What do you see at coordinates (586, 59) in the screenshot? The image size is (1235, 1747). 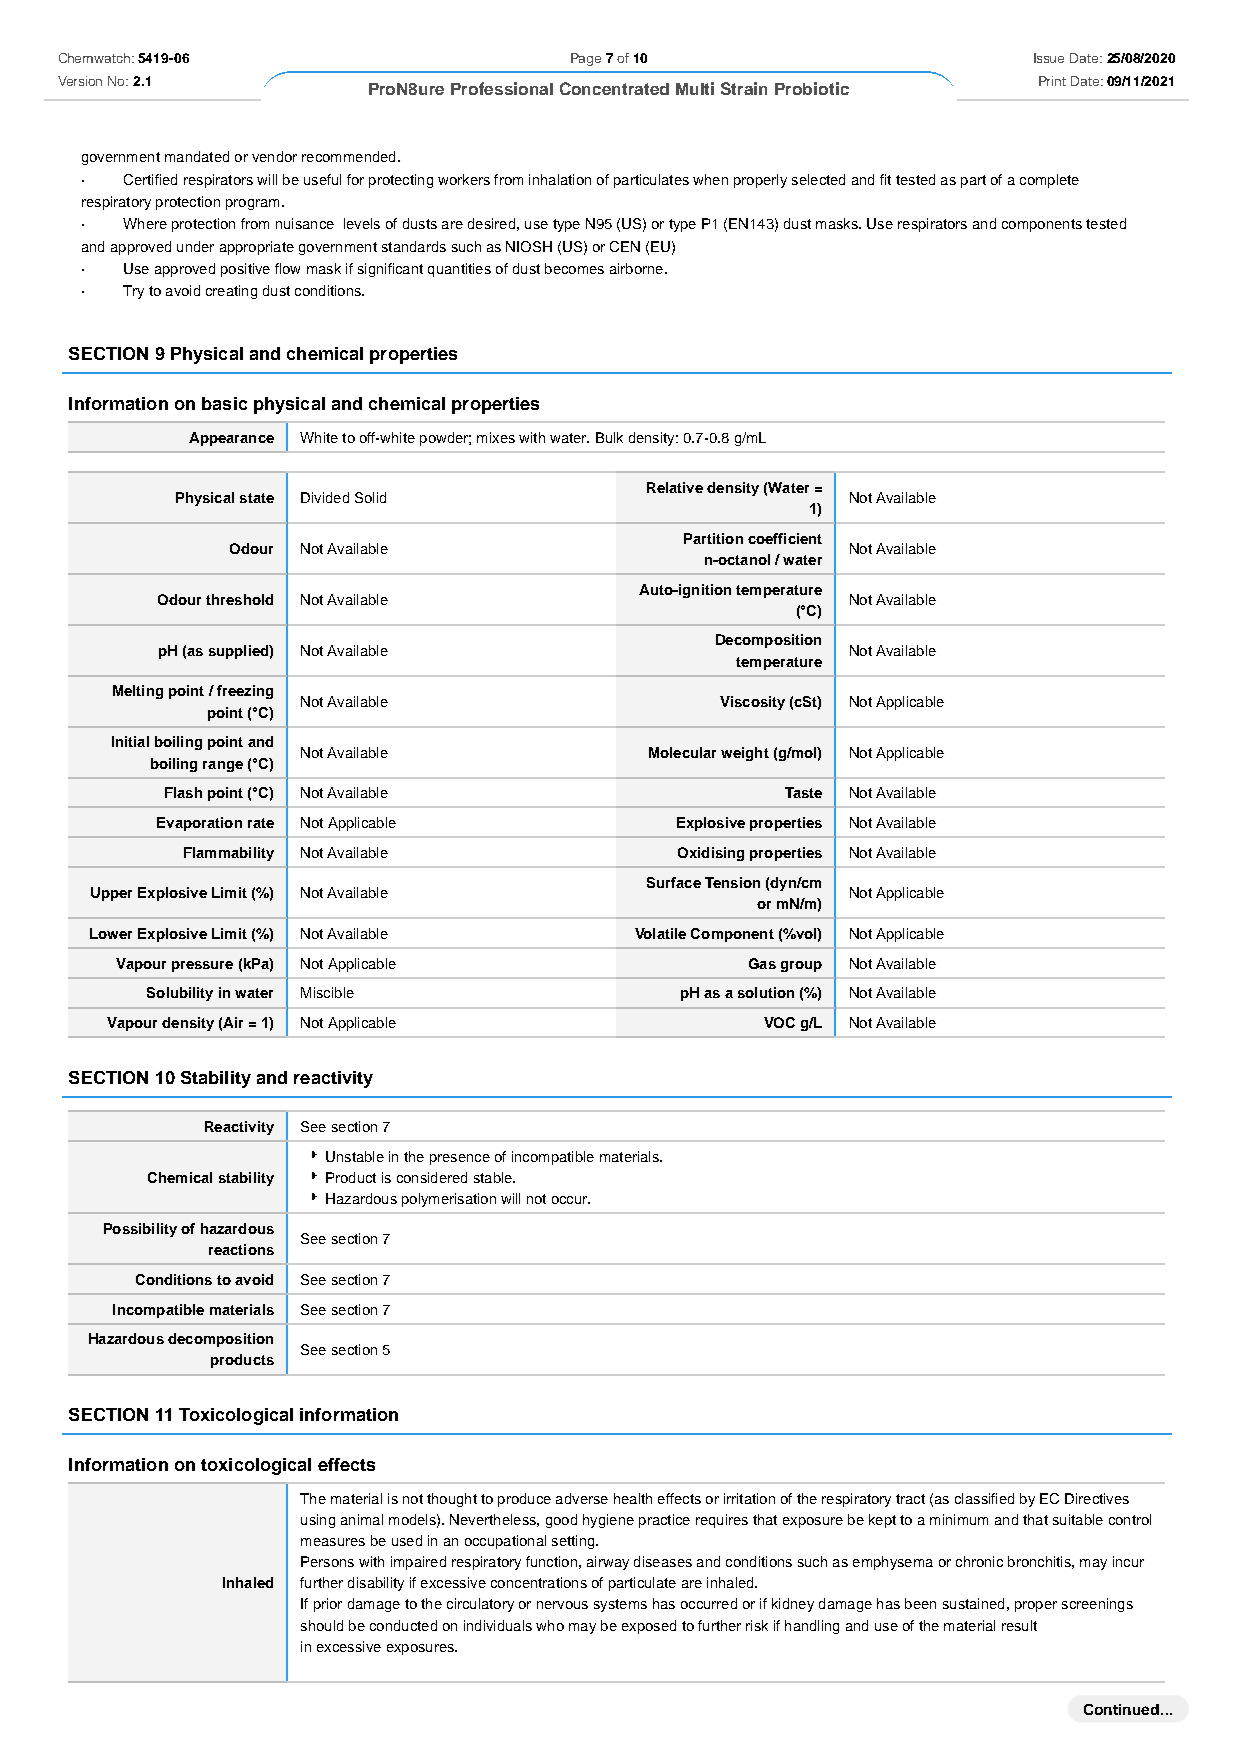 I see `Page` at bounding box center [586, 59].
